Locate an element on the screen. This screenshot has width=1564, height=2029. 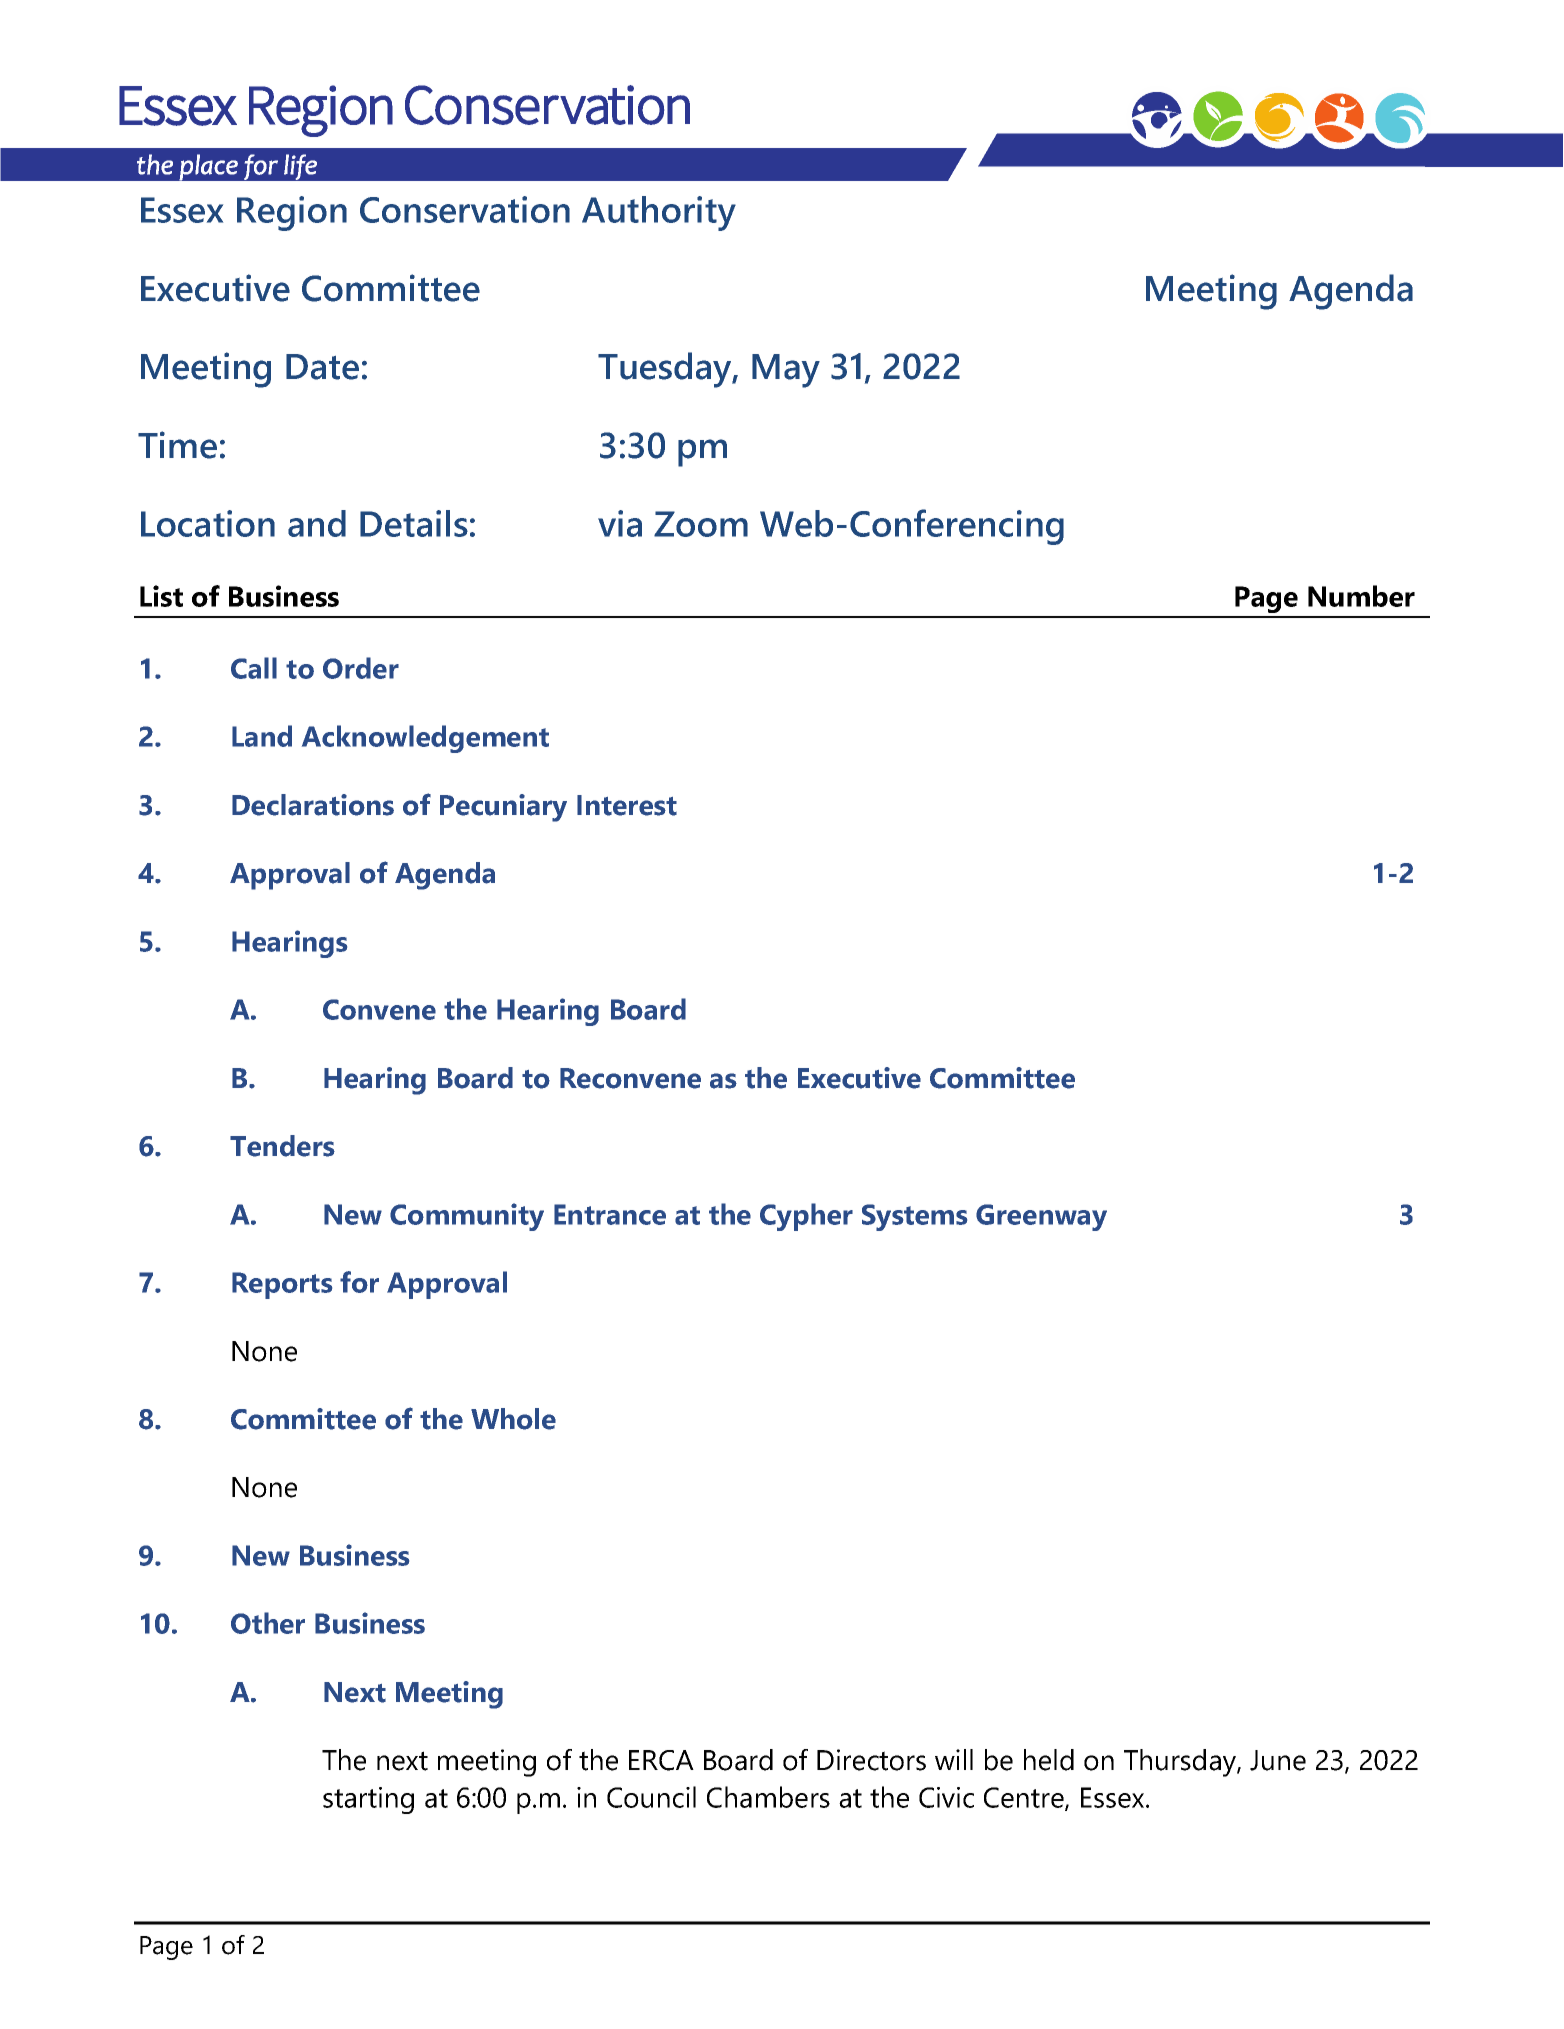
Whole is located at coordinates (513, 1419).
